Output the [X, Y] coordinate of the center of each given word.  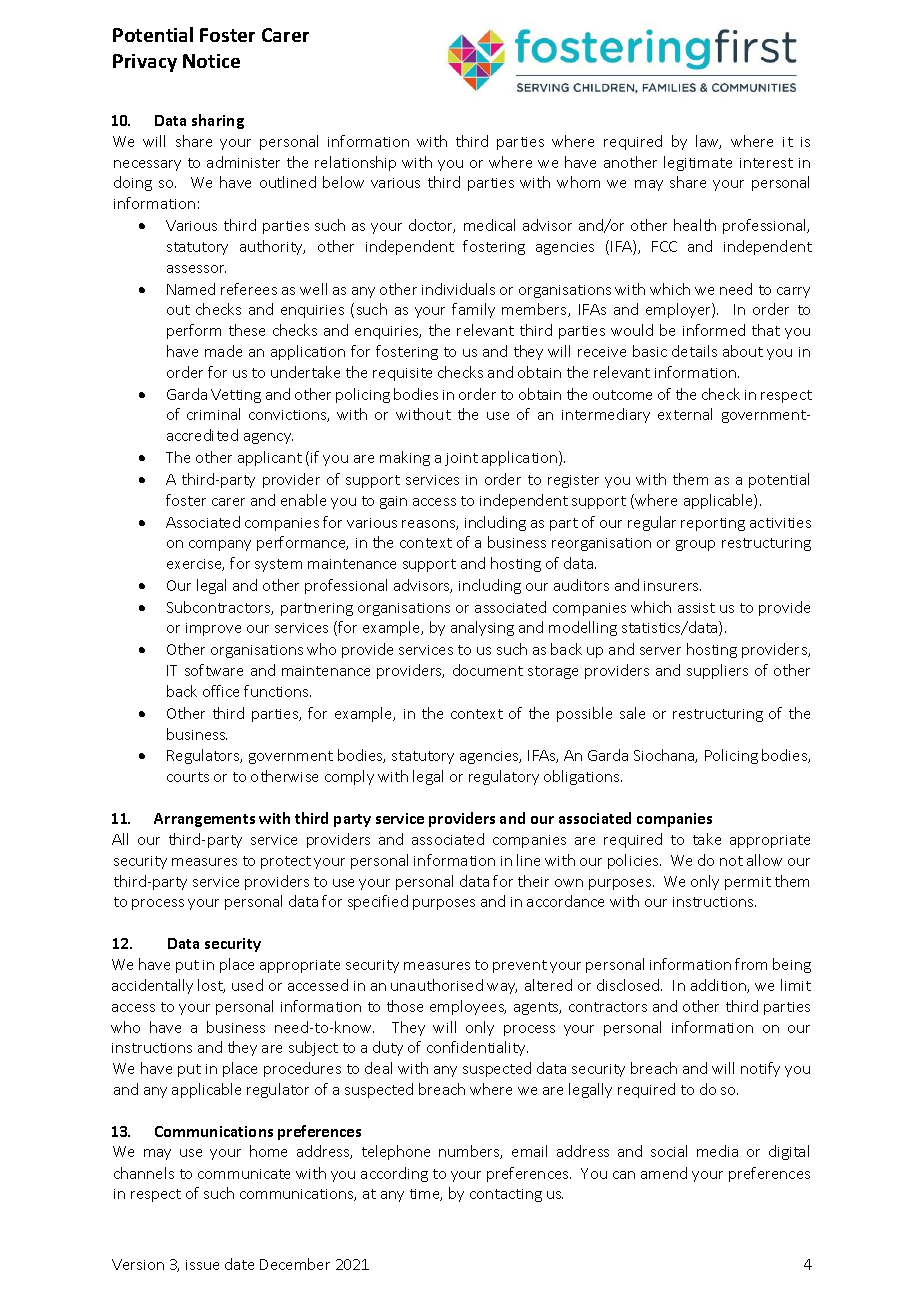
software [214, 670]
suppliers [717, 671]
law [708, 142]
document [488, 670]
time [426, 1195]
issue [202, 1265]
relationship [355, 163]
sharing [218, 121]
